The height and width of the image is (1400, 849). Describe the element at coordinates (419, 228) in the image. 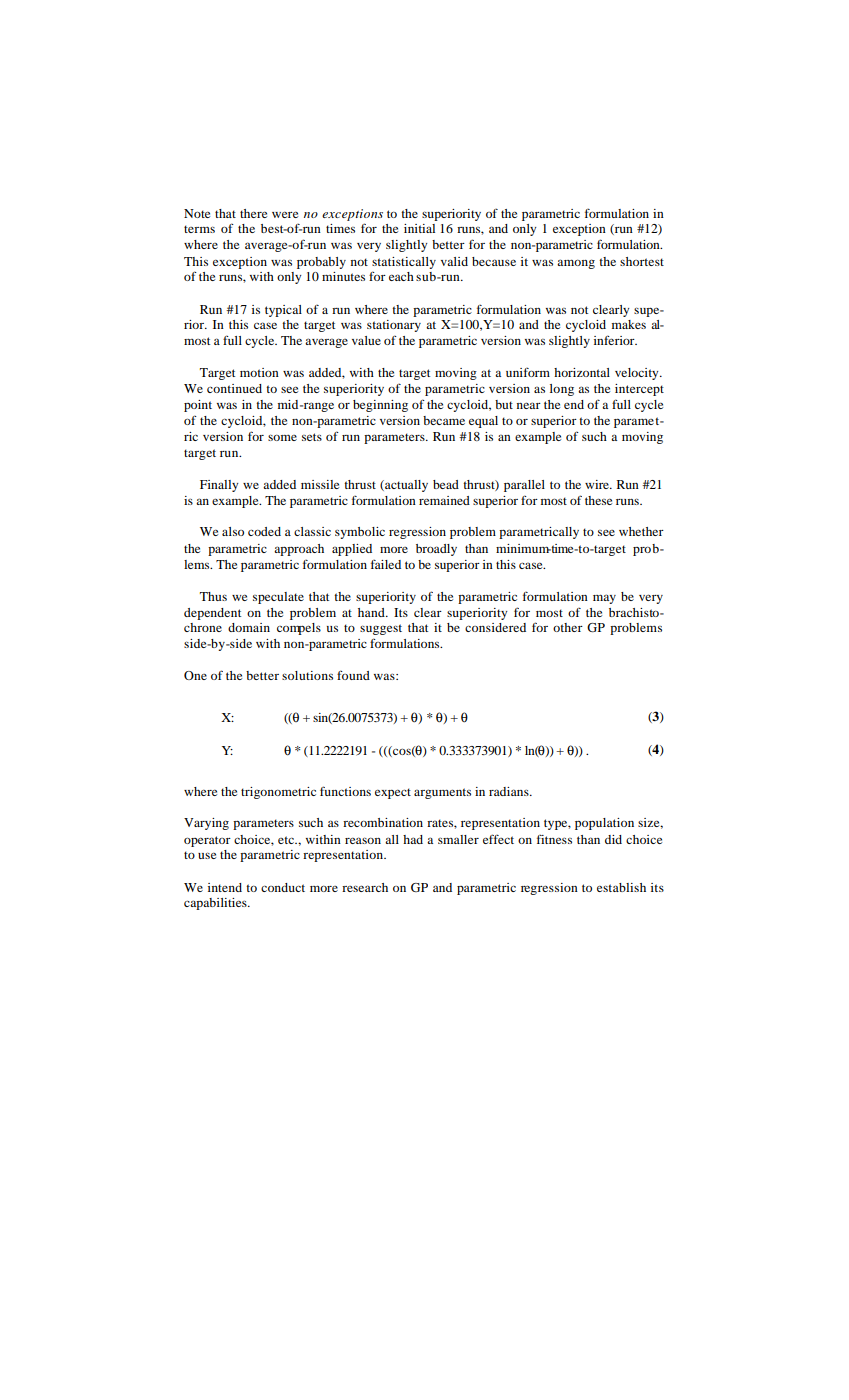

I see `initial` at that location.
